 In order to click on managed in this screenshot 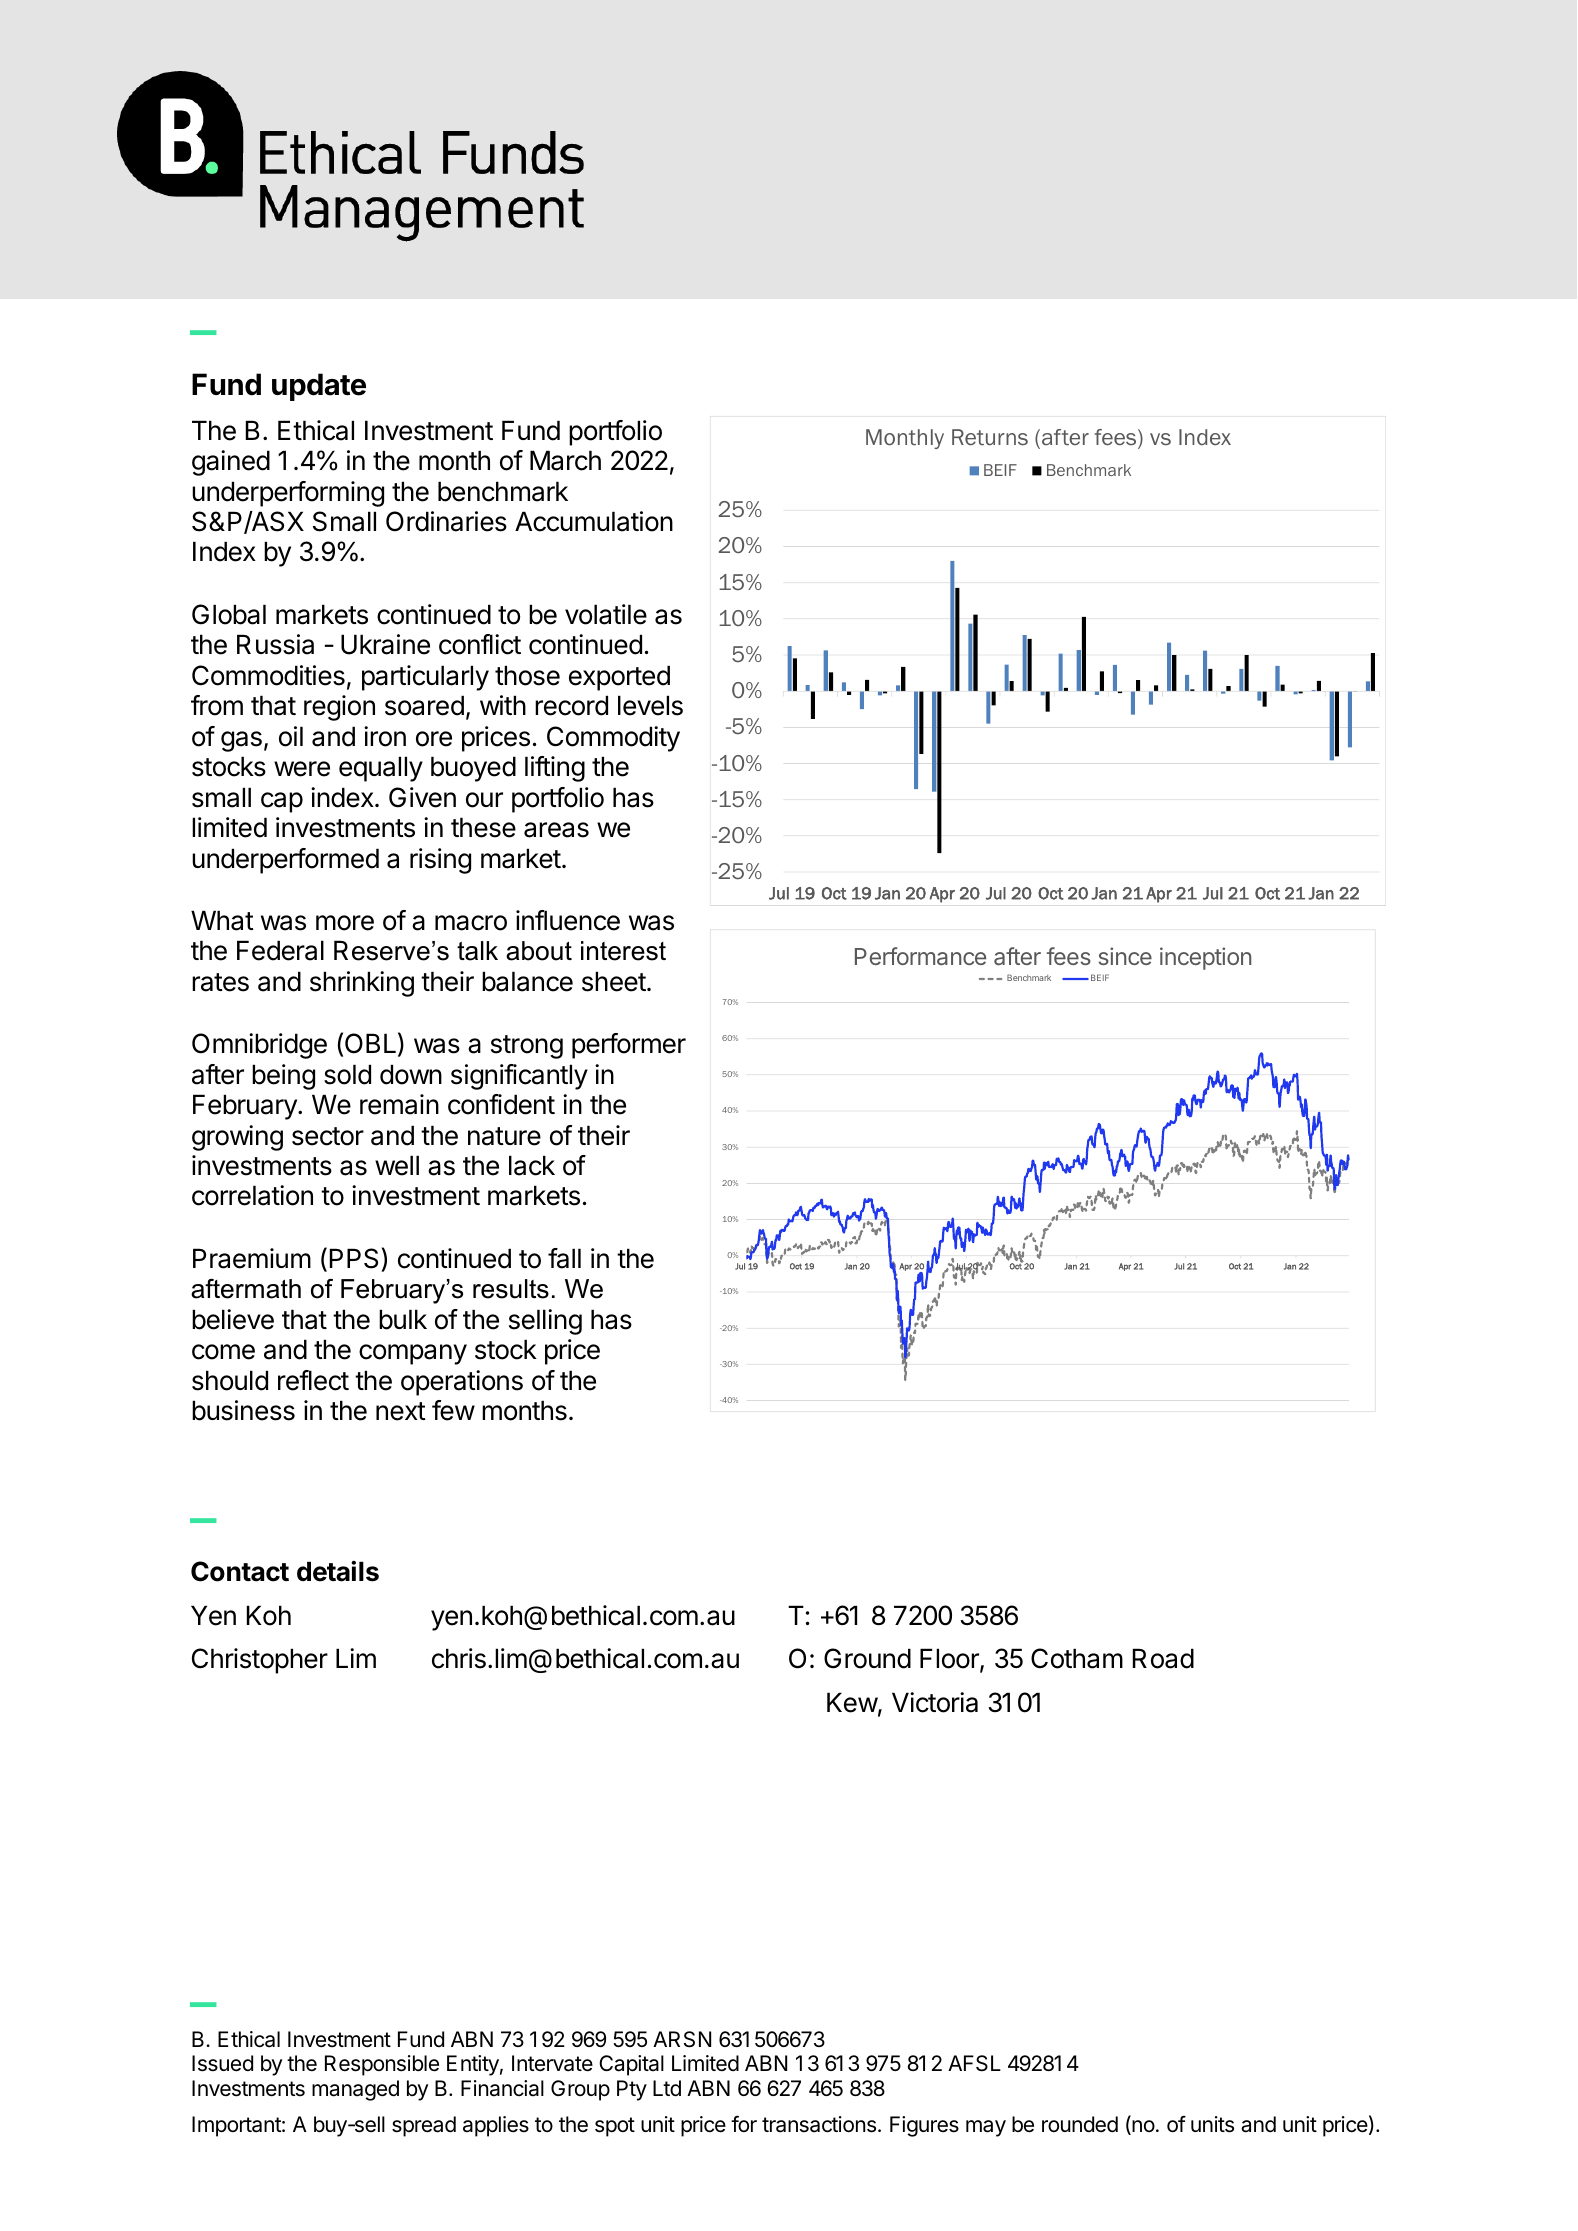, I will do `click(355, 2090)`.
